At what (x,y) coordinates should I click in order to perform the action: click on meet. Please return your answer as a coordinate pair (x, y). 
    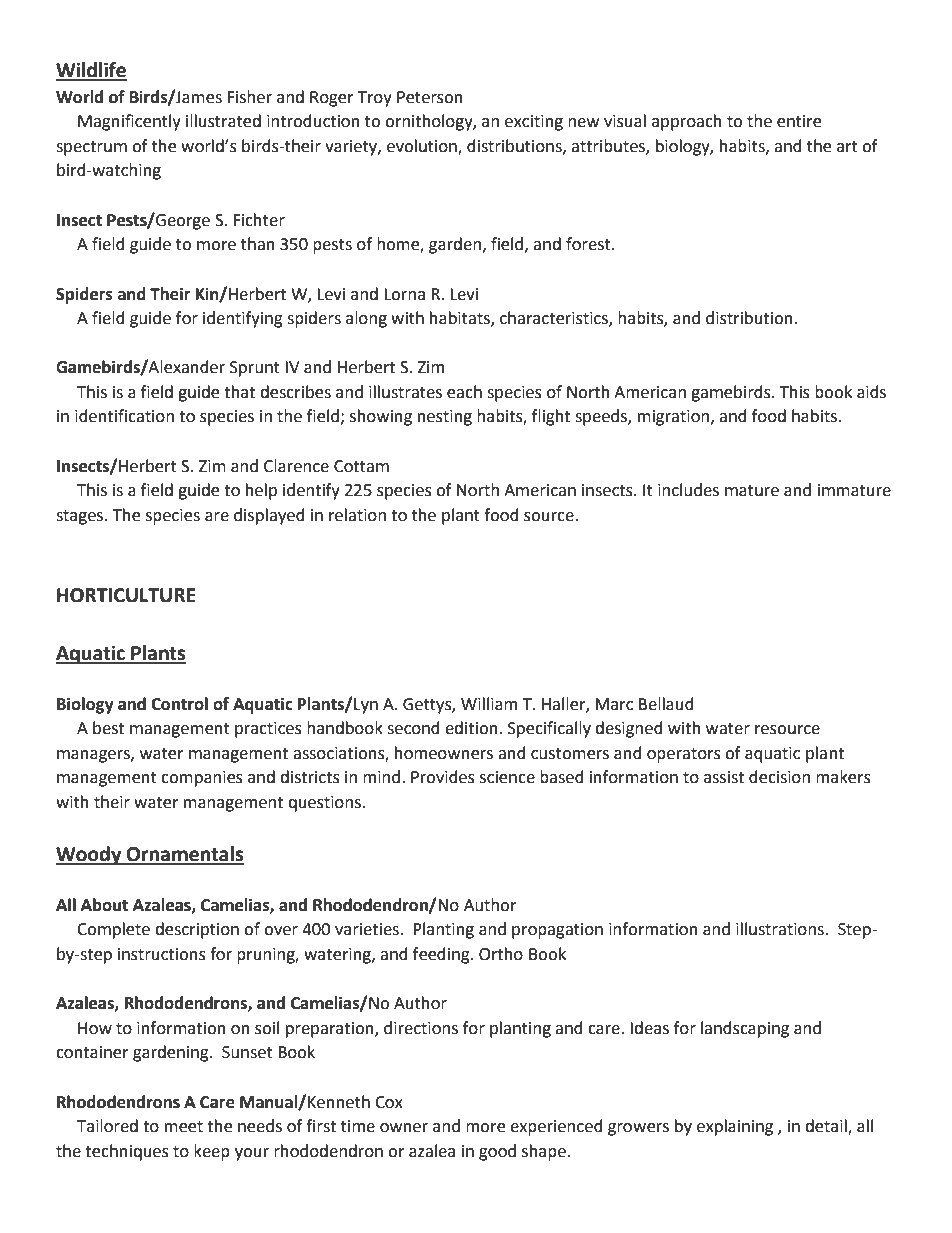
    Looking at the image, I should click on (184, 1127).
